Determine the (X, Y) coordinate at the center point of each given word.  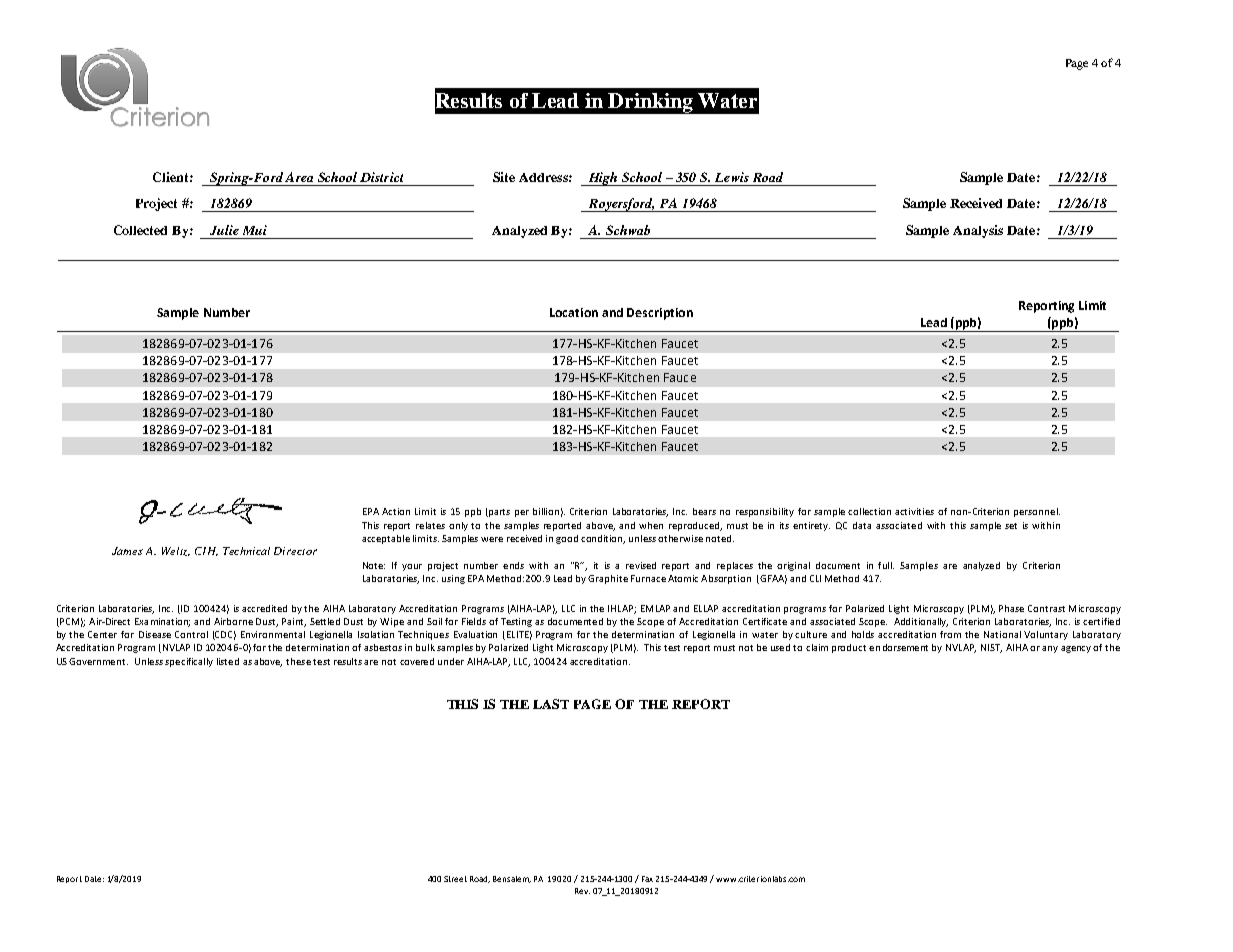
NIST (991, 648)
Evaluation (475, 634)
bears (704, 511)
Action (396, 511)
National (1002, 634)
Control (191, 634)
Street (455, 879)
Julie (224, 230)
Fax (647, 879)
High (604, 179)
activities (914, 511)
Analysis (978, 231)
